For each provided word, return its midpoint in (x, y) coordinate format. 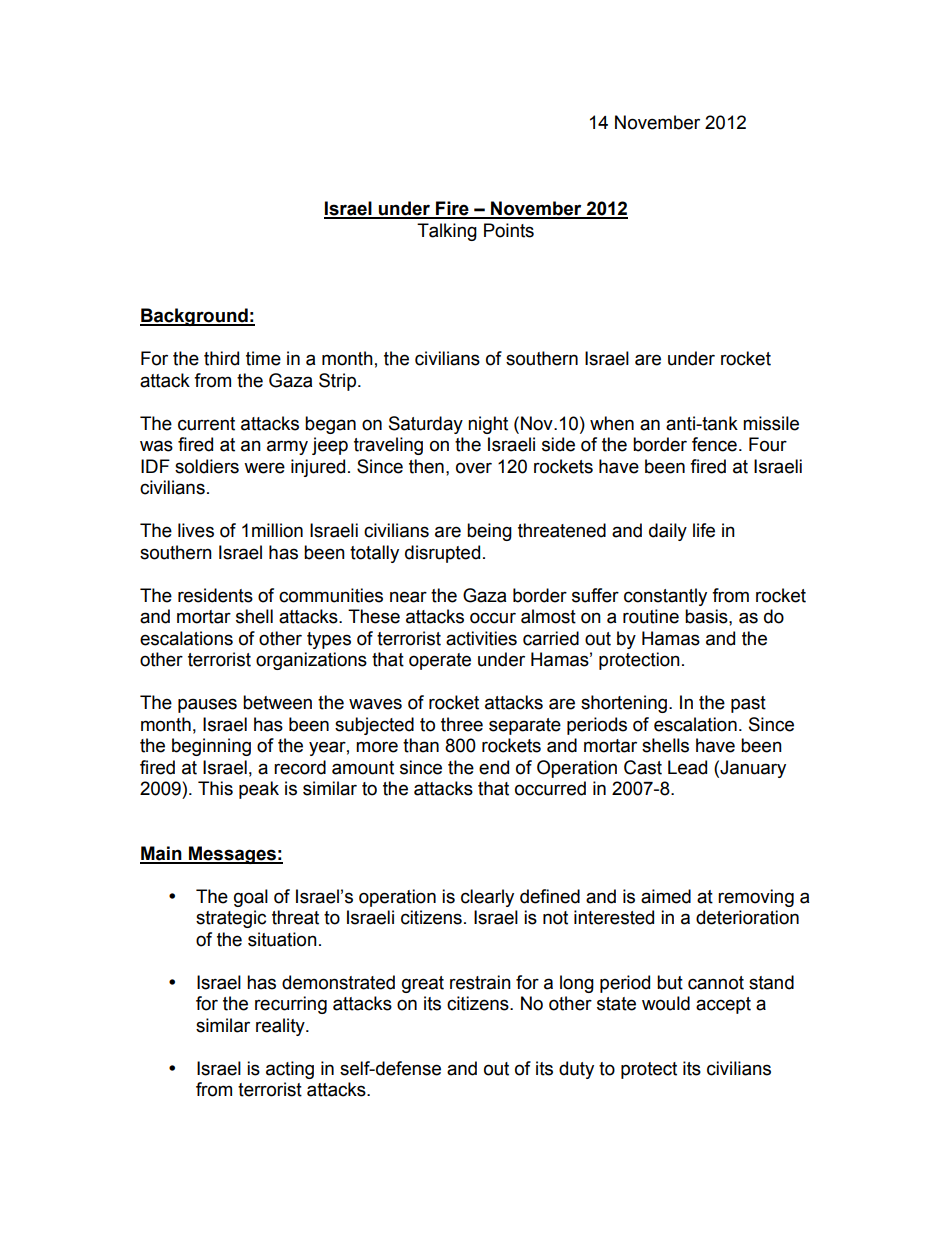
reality (281, 1027)
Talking (447, 232)
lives (196, 530)
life (704, 530)
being (489, 532)
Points (509, 230)
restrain (480, 982)
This (215, 788)
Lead (687, 767)
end (494, 767)
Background (195, 317)
